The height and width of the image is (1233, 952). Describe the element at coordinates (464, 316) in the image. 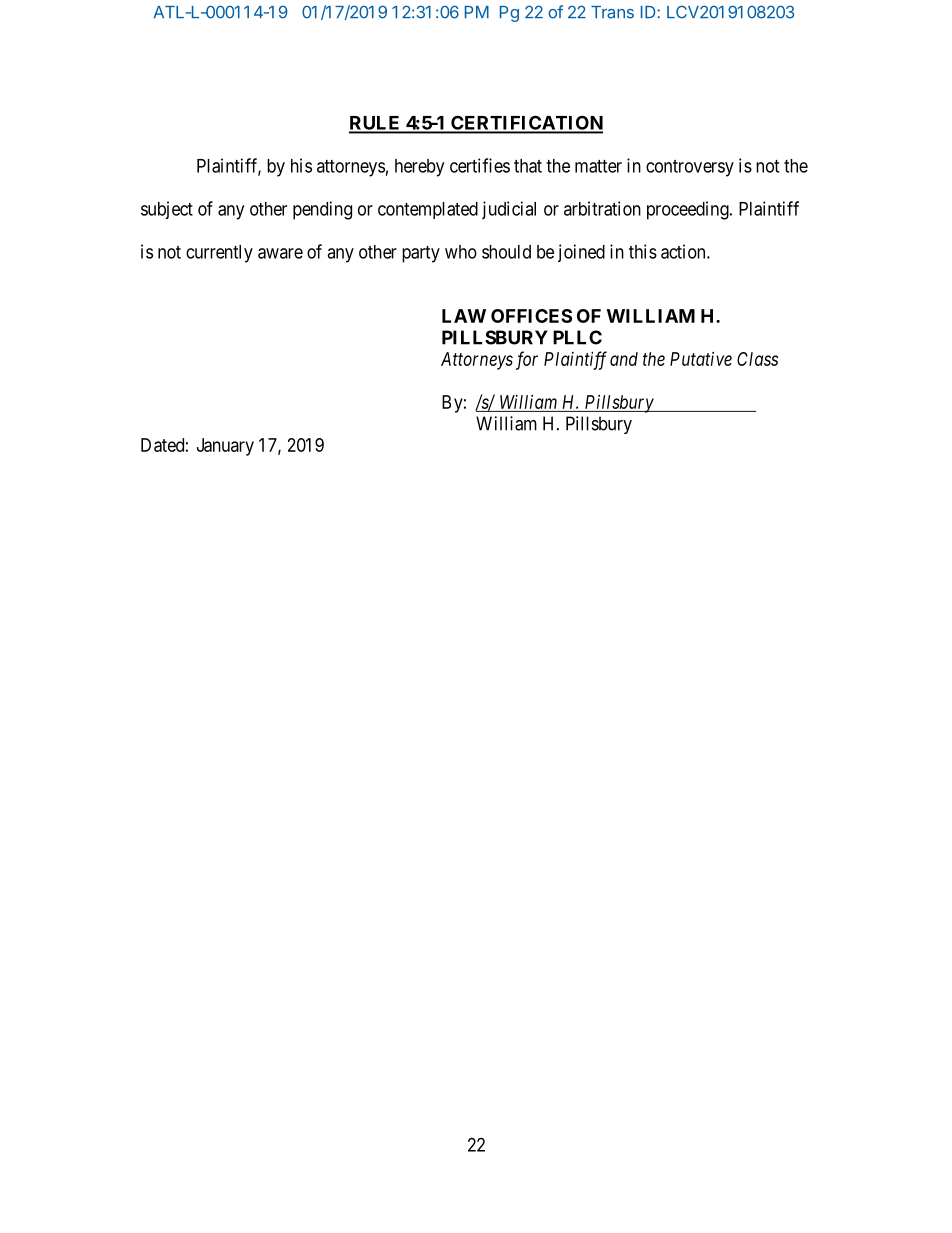

I see `LAW` at that location.
